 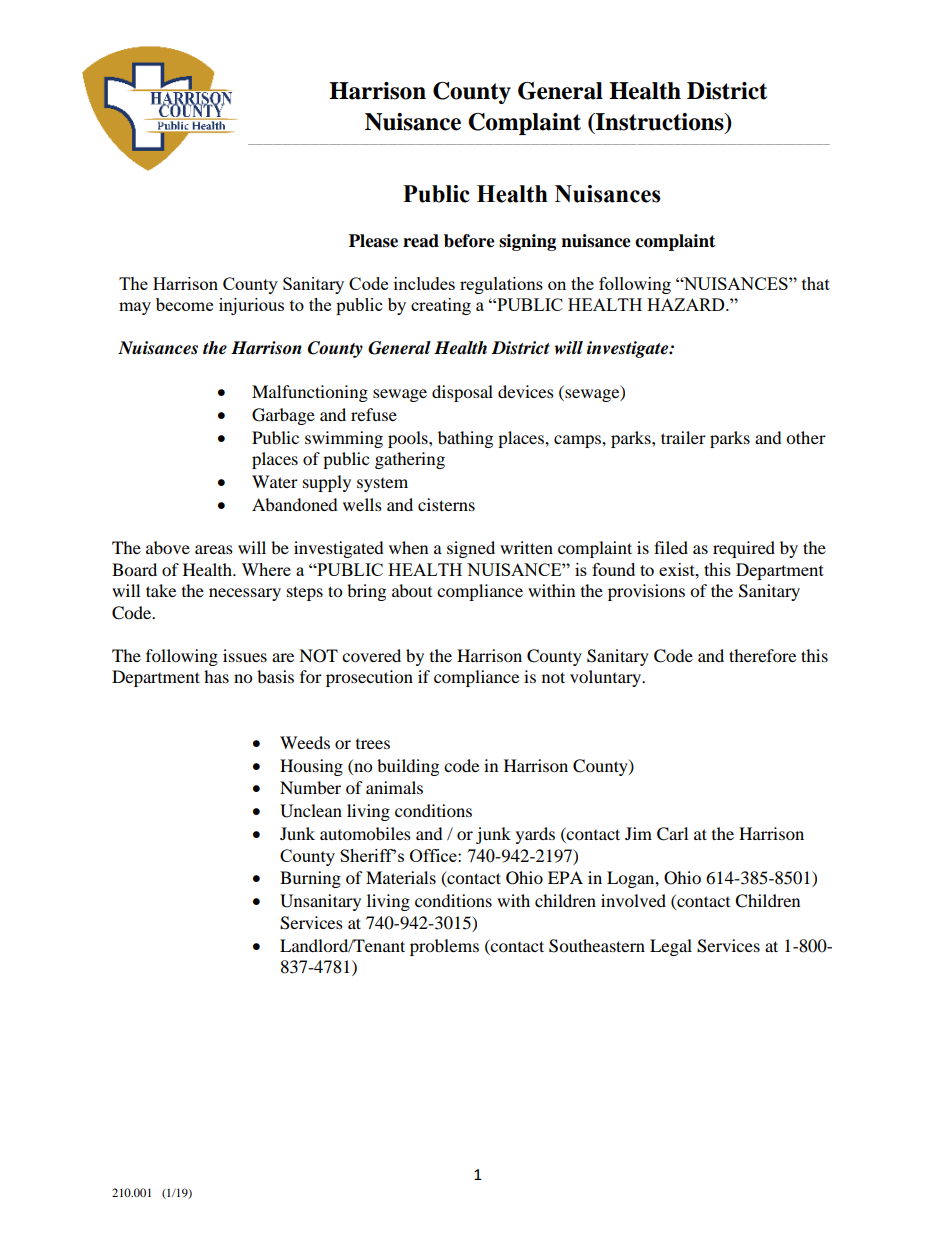 I want to click on creating, so click(x=441, y=306).
